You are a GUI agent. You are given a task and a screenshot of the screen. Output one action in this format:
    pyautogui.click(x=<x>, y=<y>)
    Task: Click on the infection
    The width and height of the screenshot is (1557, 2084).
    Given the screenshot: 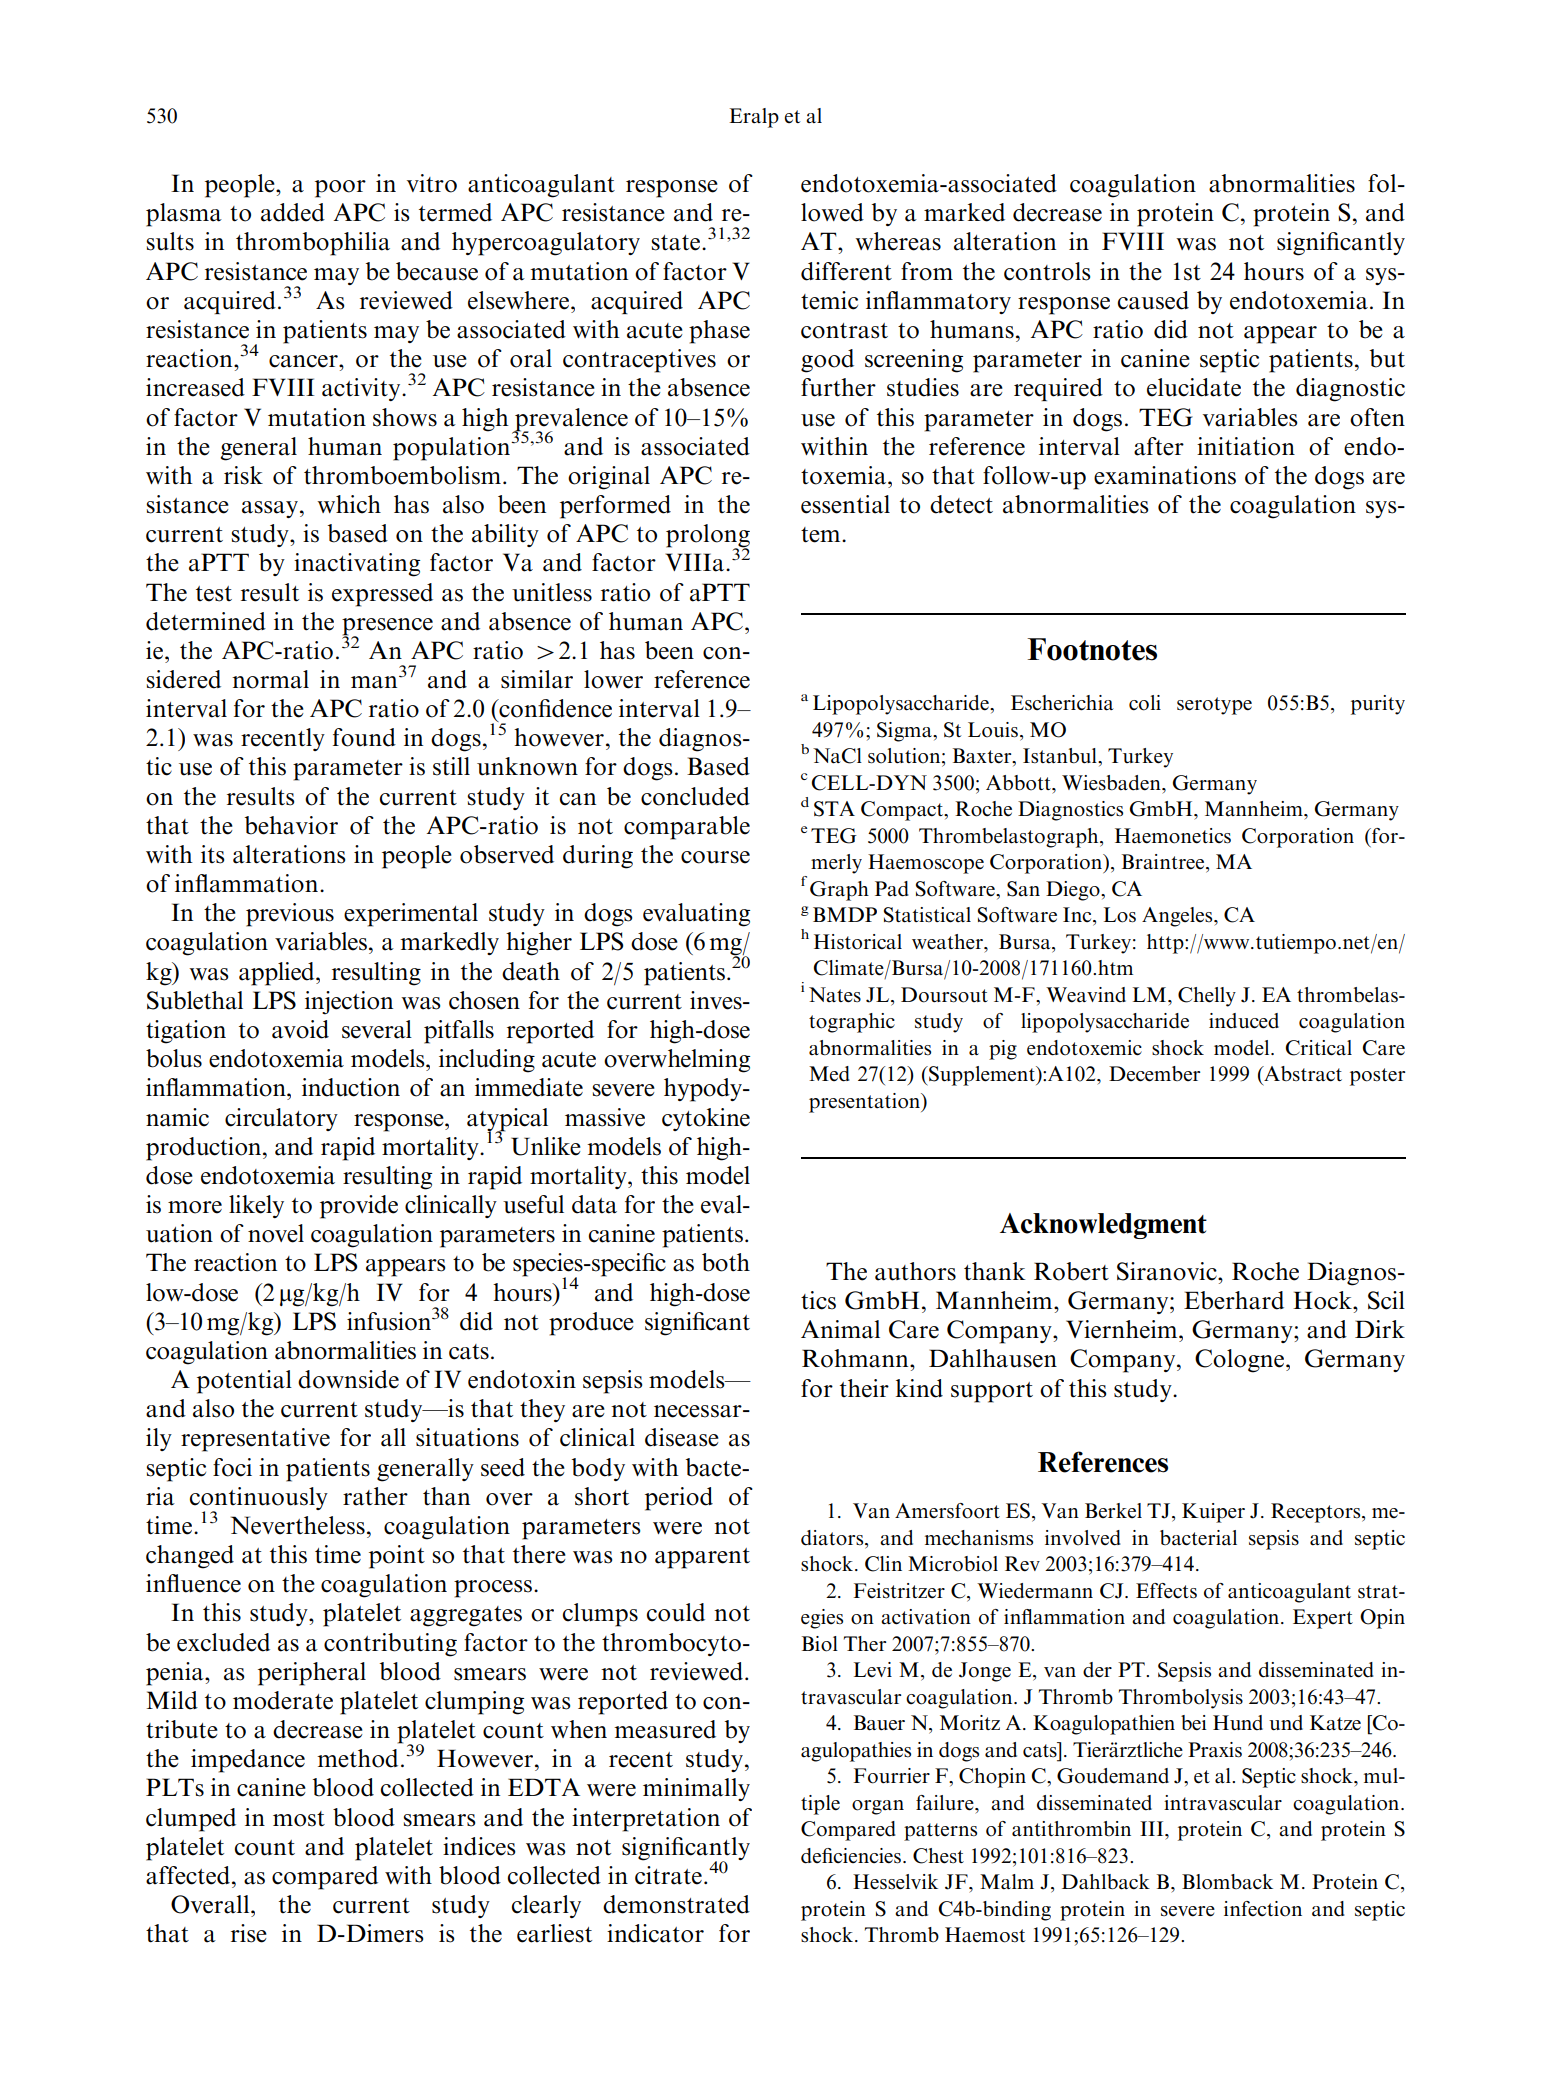 What is the action you would take?
    pyautogui.click(x=1263, y=1909)
